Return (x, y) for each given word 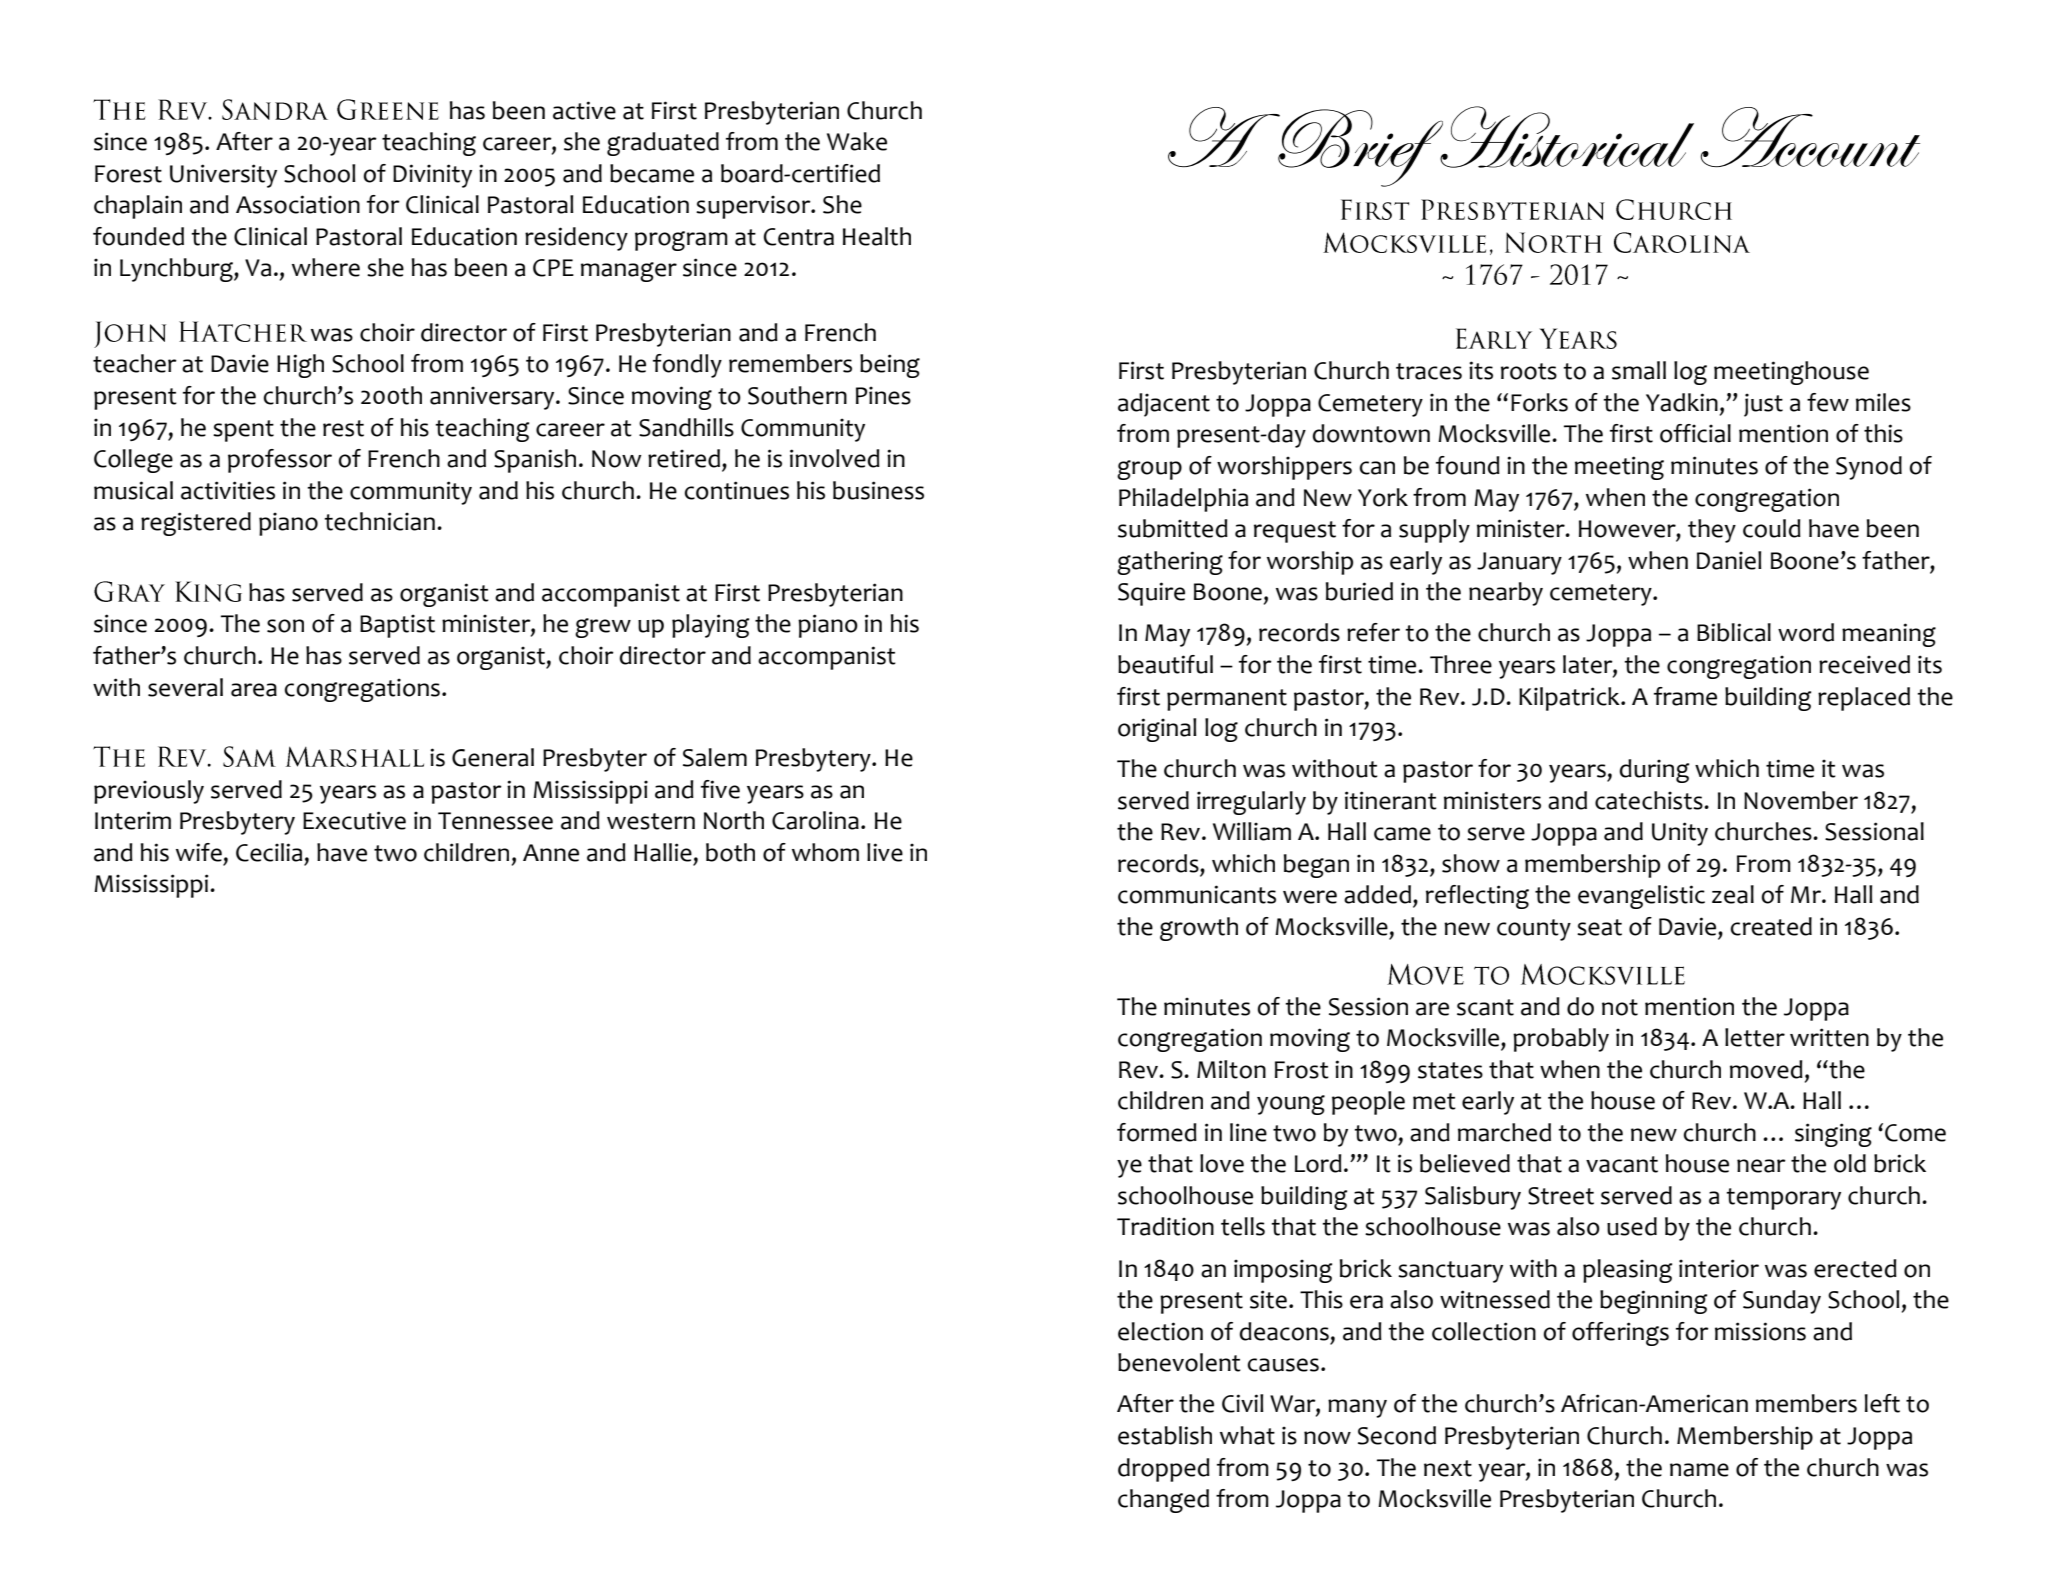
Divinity (432, 176)
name (1699, 1470)
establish (1165, 1435)
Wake (857, 141)
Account (1810, 137)
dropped (1164, 1470)
